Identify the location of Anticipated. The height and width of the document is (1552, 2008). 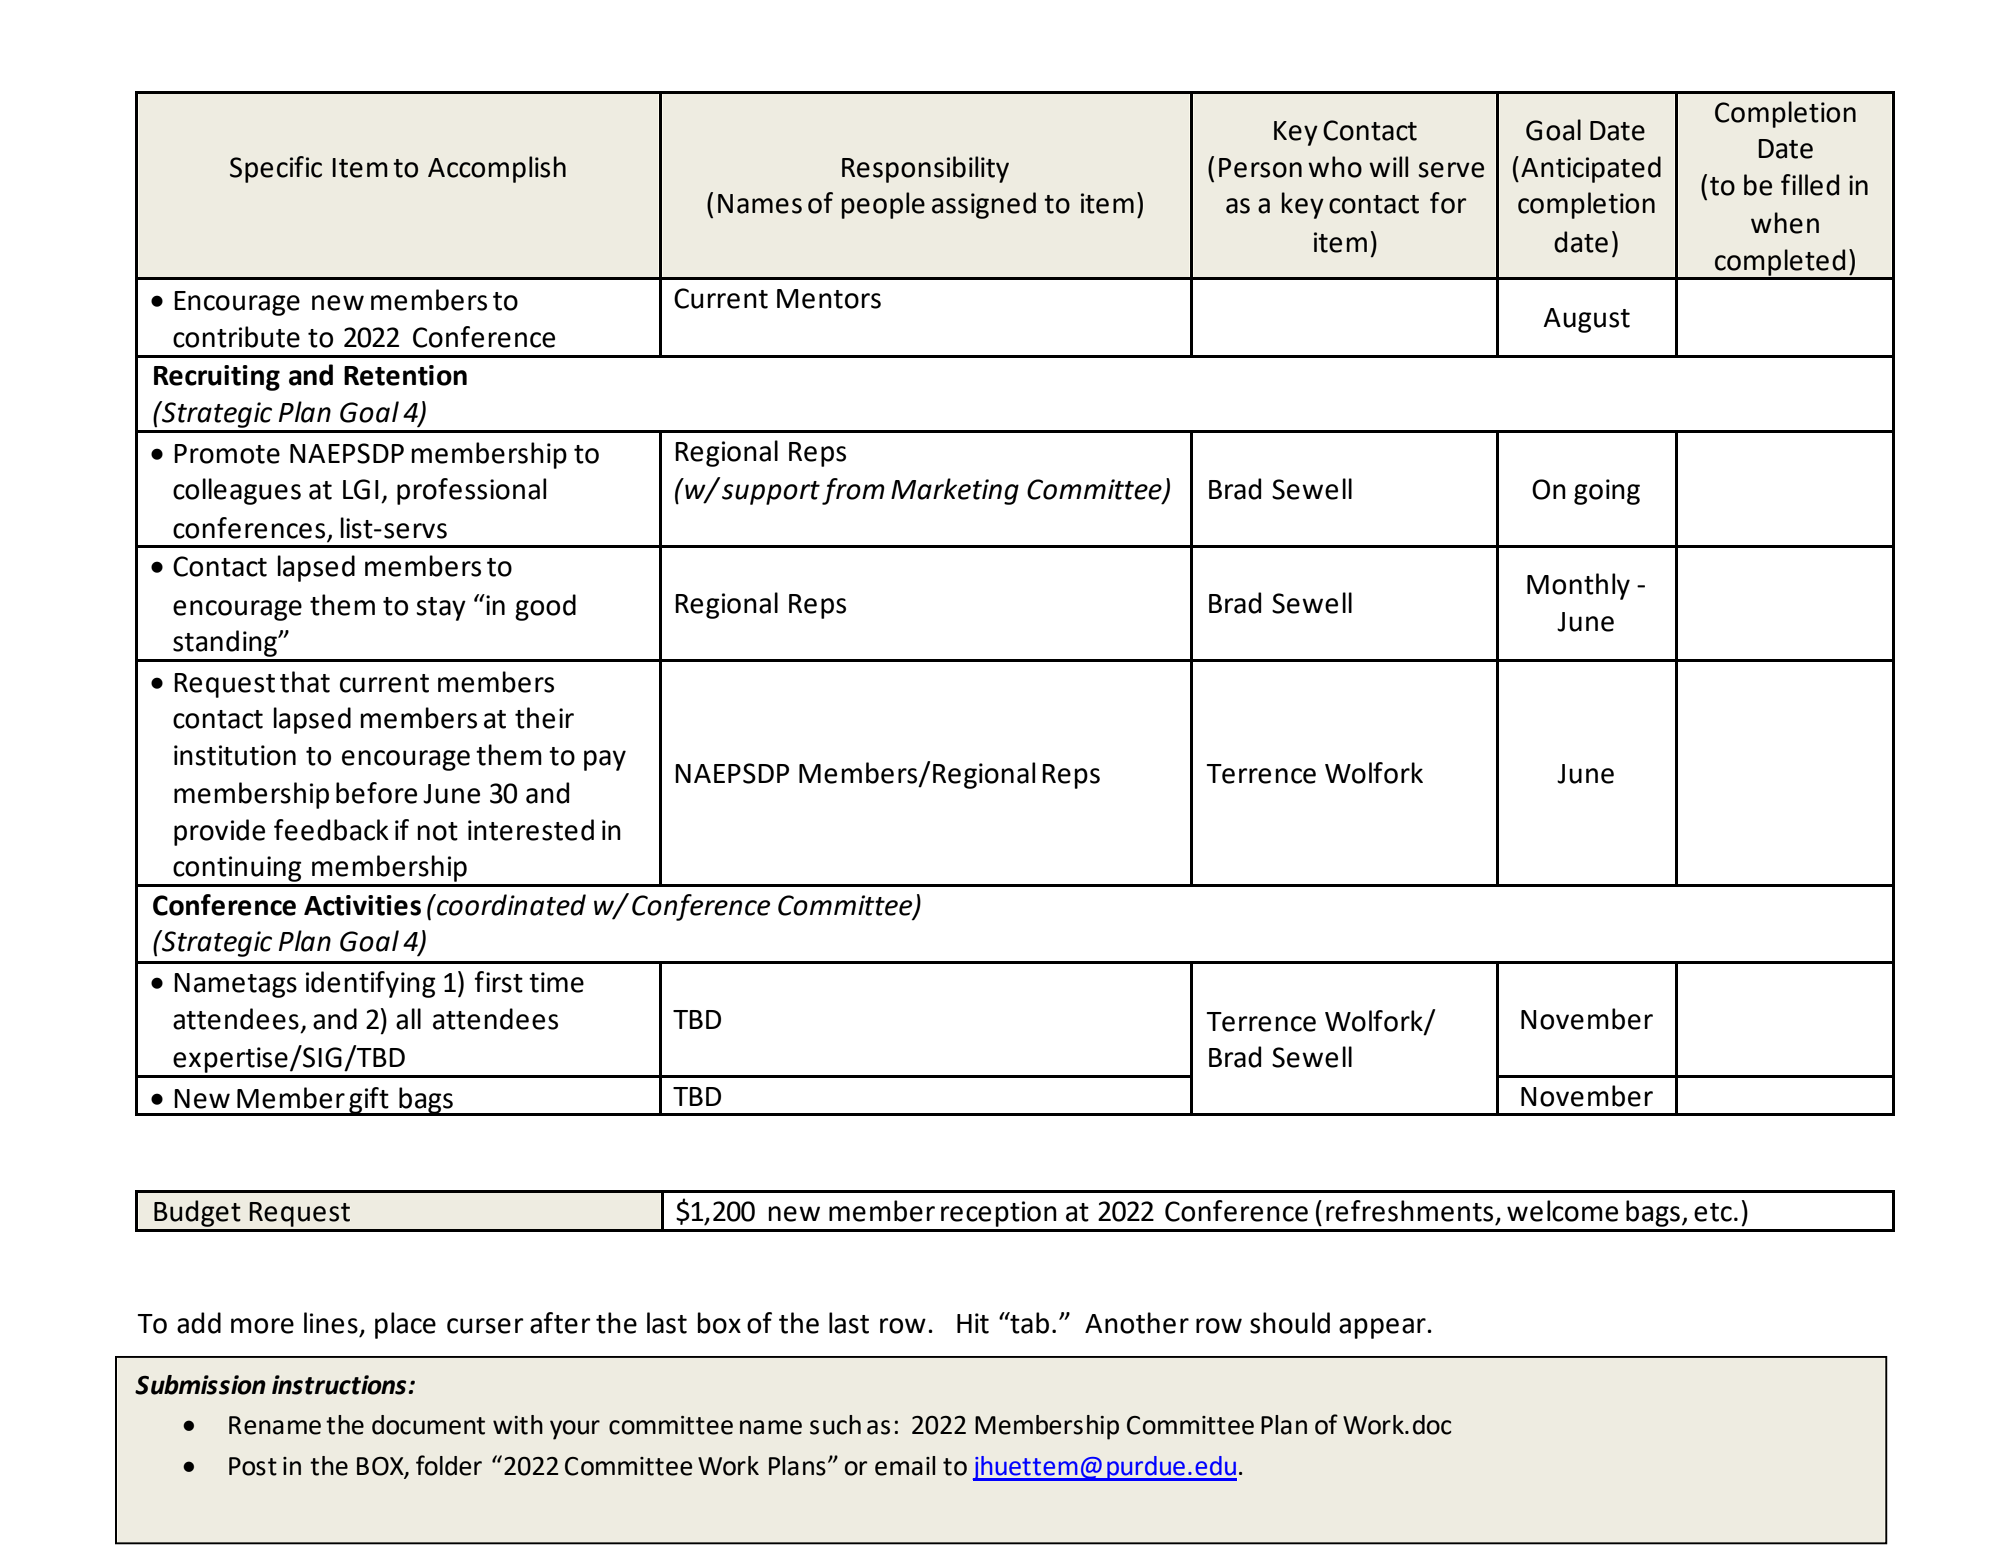
(1591, 169).
